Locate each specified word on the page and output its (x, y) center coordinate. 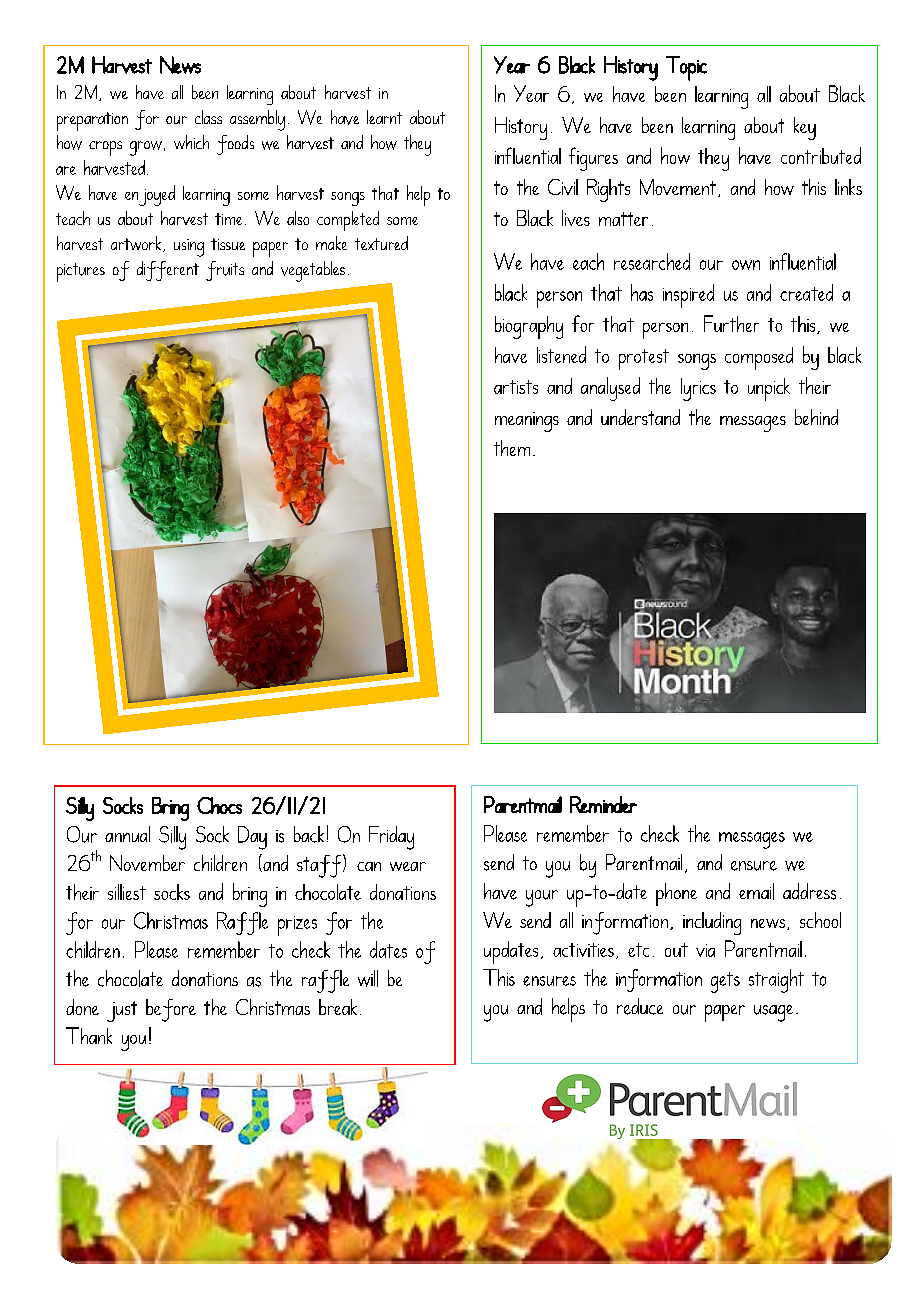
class (208, 117)
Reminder (603, 804)
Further (731, 323)
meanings (527, 422)
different (168, 271)
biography (529, 327)
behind (816, 417)
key (805, 128)
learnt (384, 117)
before (171, 1010)
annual (127, 834)
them (512, 448)
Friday (391, 838)
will (368, 978)
